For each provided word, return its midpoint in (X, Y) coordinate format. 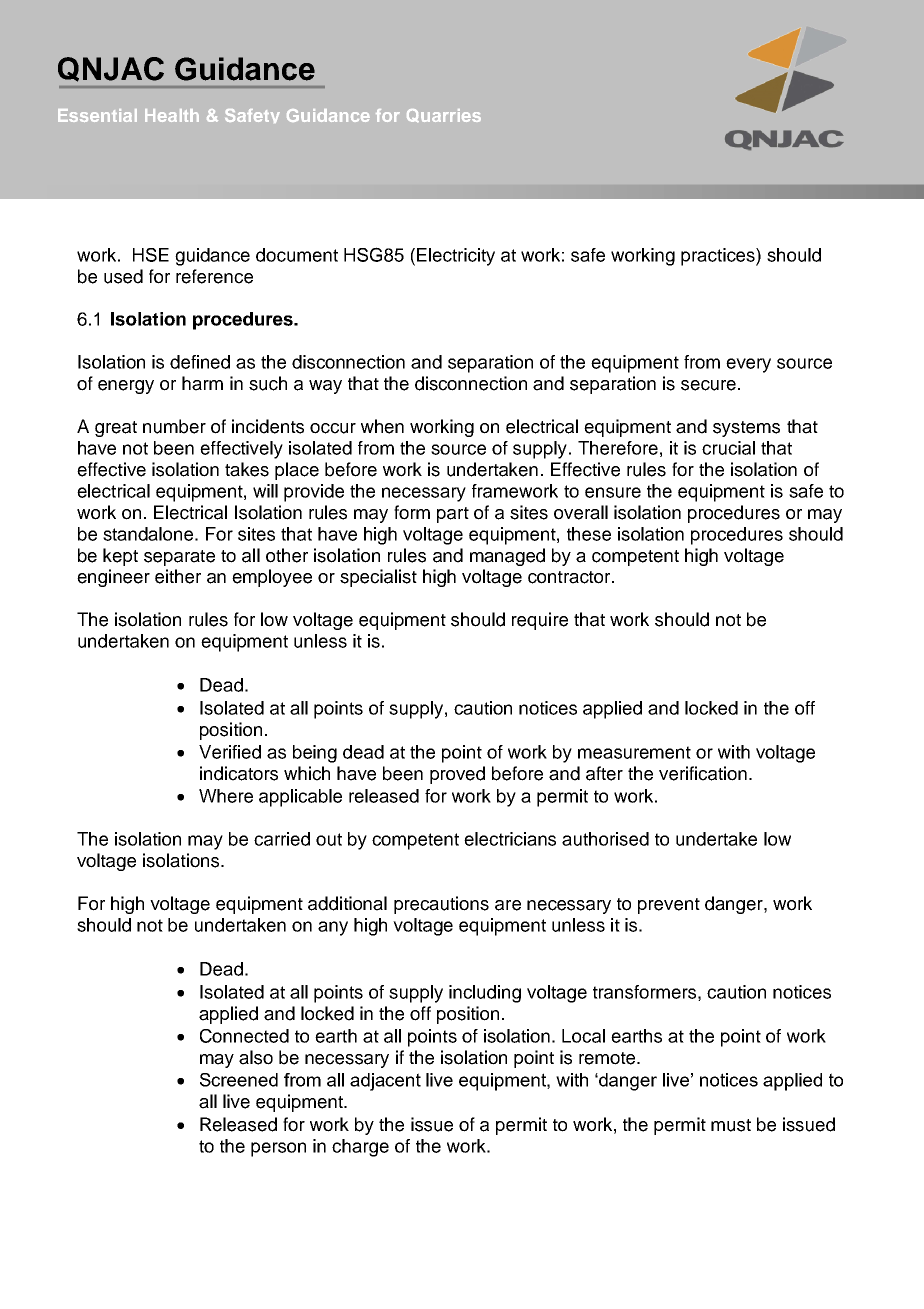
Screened (239, 1080)
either (178, 576)
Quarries (444, 115)
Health (172, 115)
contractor (570, 577)
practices (719, 257)
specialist (378, 578)
